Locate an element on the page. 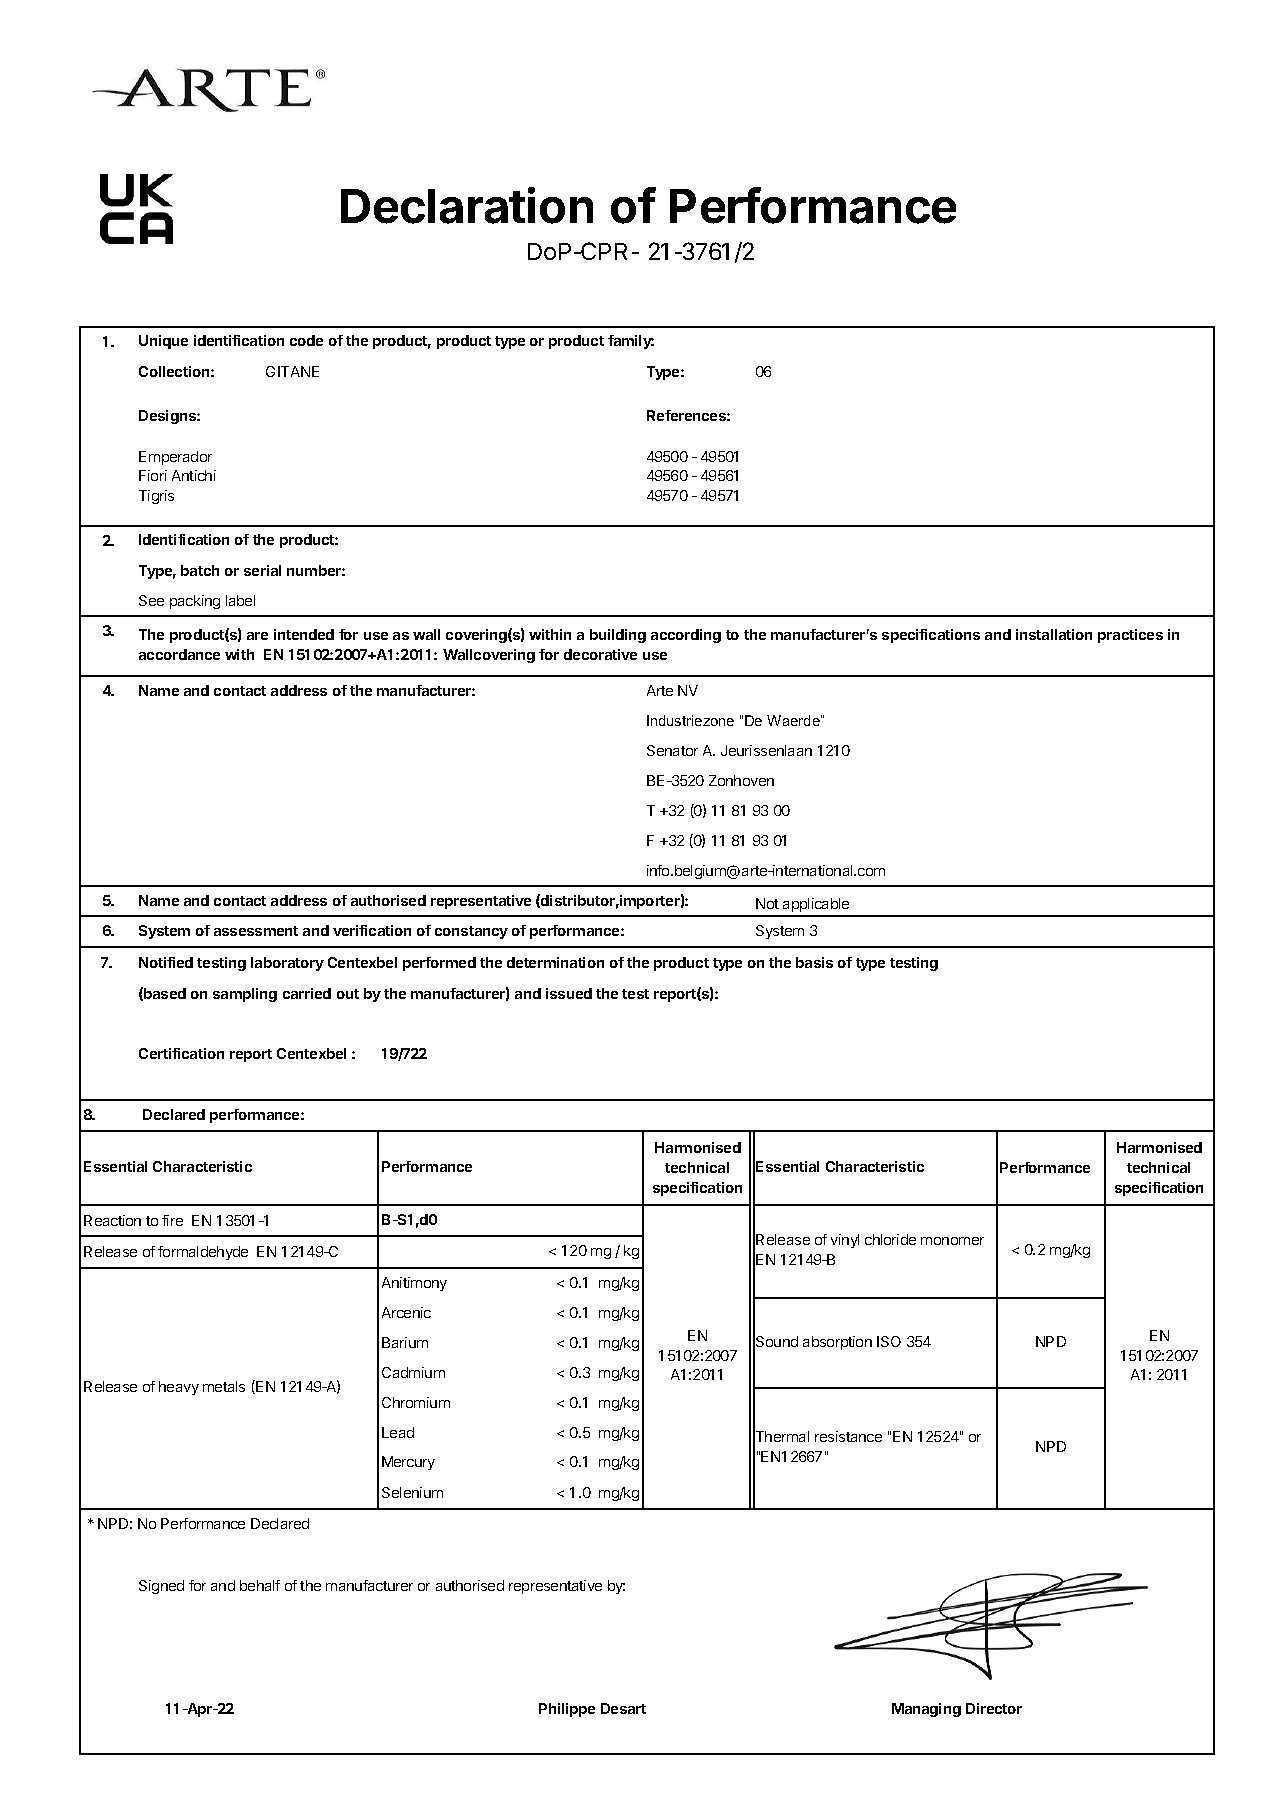 This page has height=1813, width=1282. basis is located at coordinates (814, 962).
